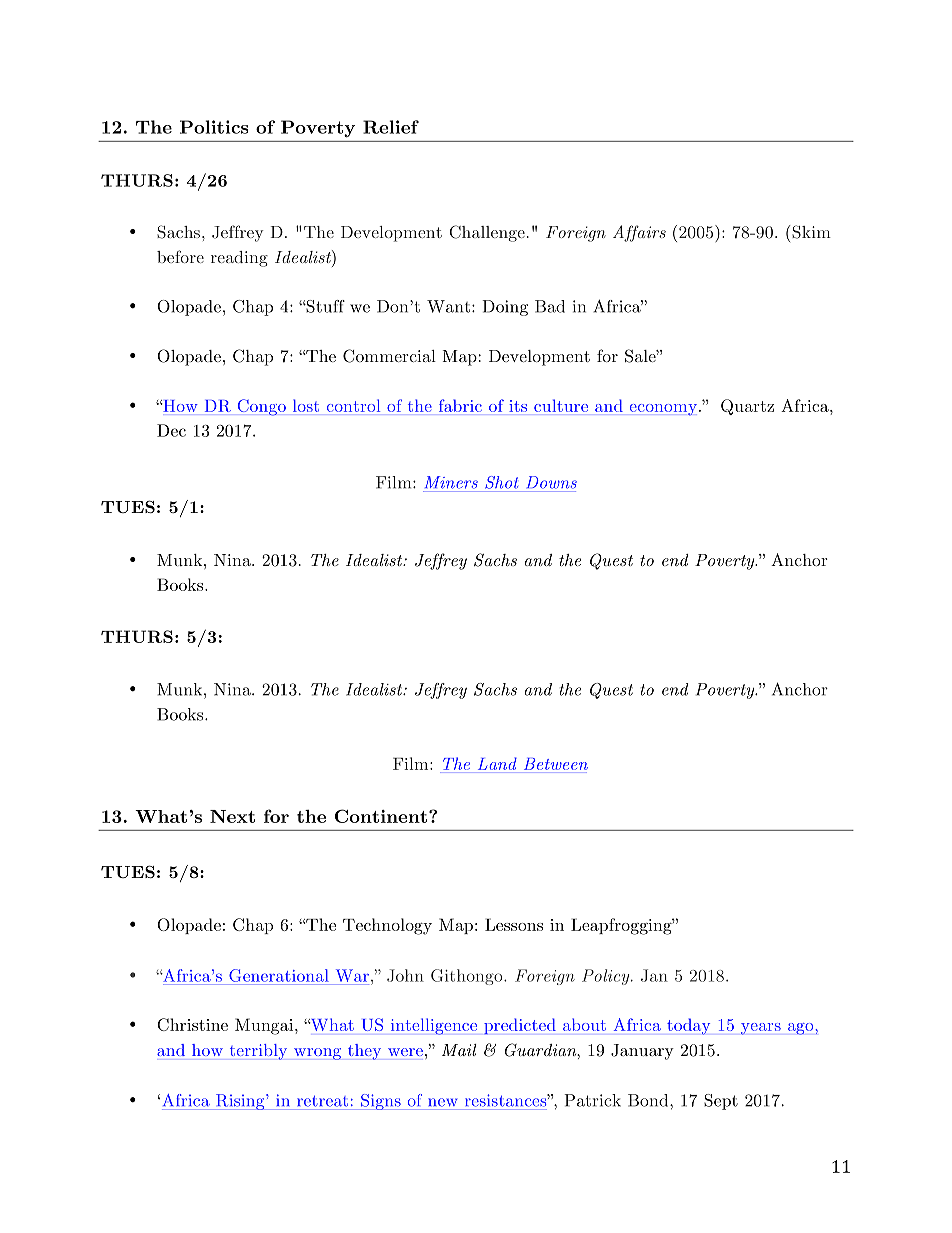  Describe the element at coordinates (171, 430) in the document. I see `Dec` at that location.
